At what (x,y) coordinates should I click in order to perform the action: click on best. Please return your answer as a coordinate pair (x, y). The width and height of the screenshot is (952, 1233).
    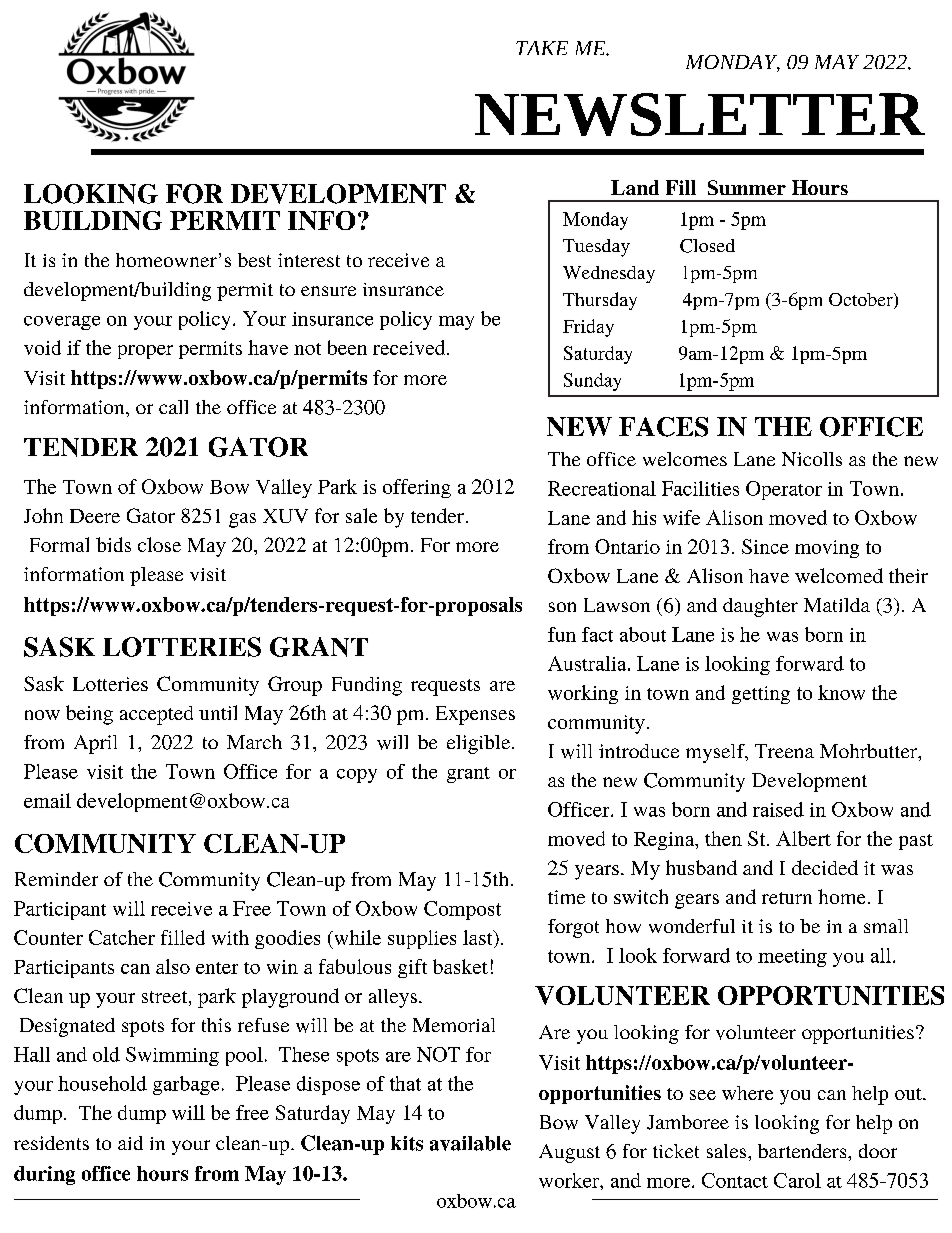
    Looking at the image, I should click on (254, 260).
